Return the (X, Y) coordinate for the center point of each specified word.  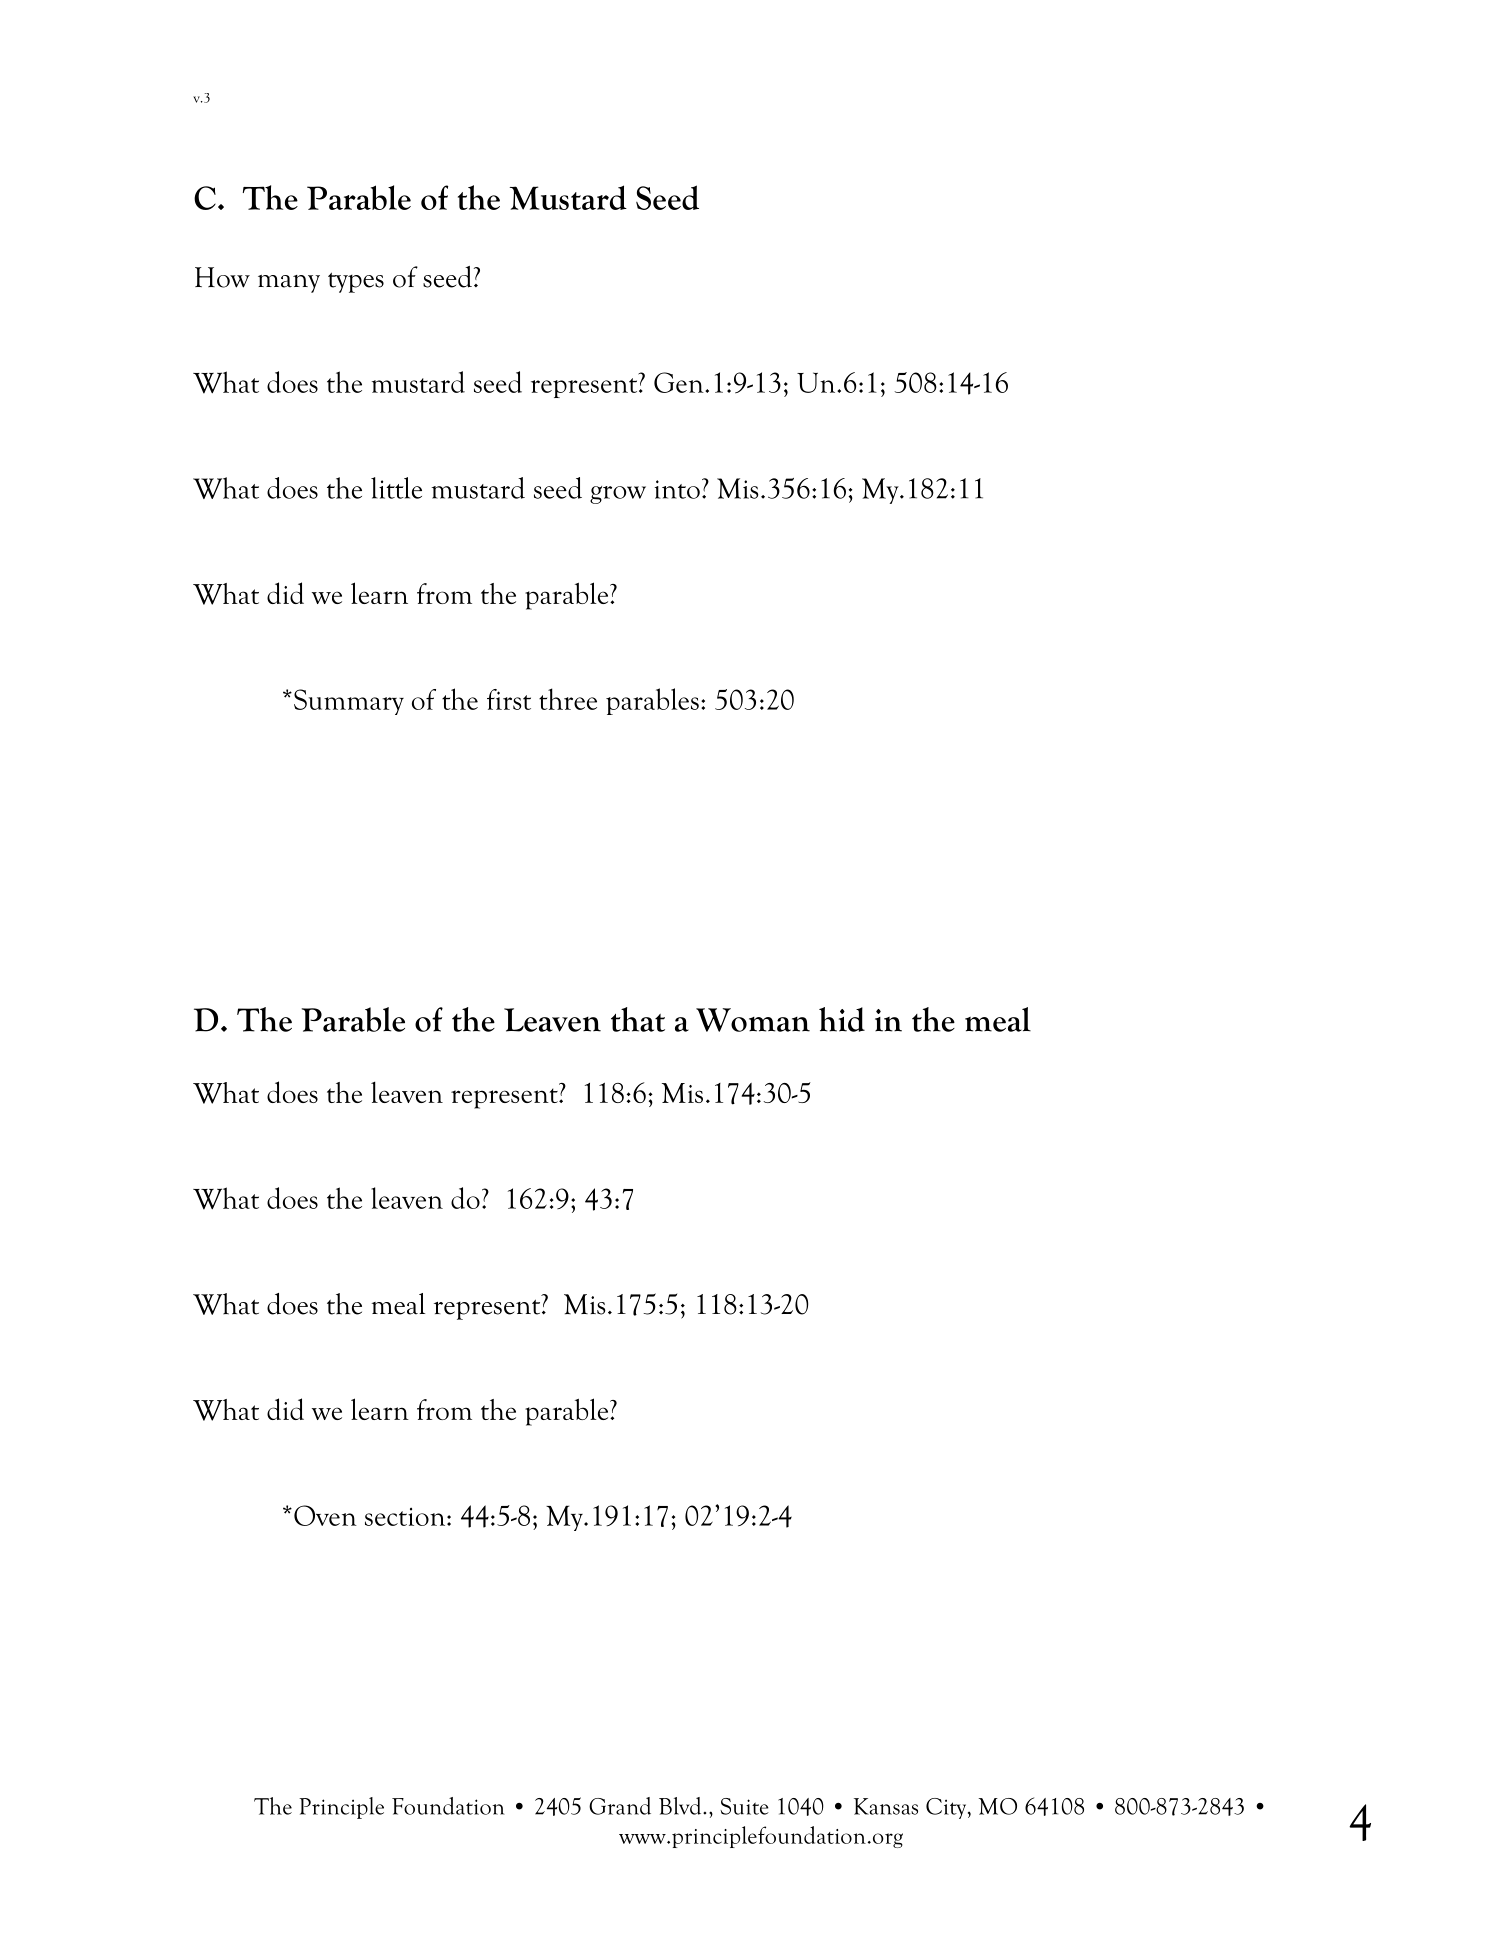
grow (618, 495)
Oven (325, 1515)
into (677, 489)
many (289, 284)
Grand (620, 1806)
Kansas (886, 1806)
